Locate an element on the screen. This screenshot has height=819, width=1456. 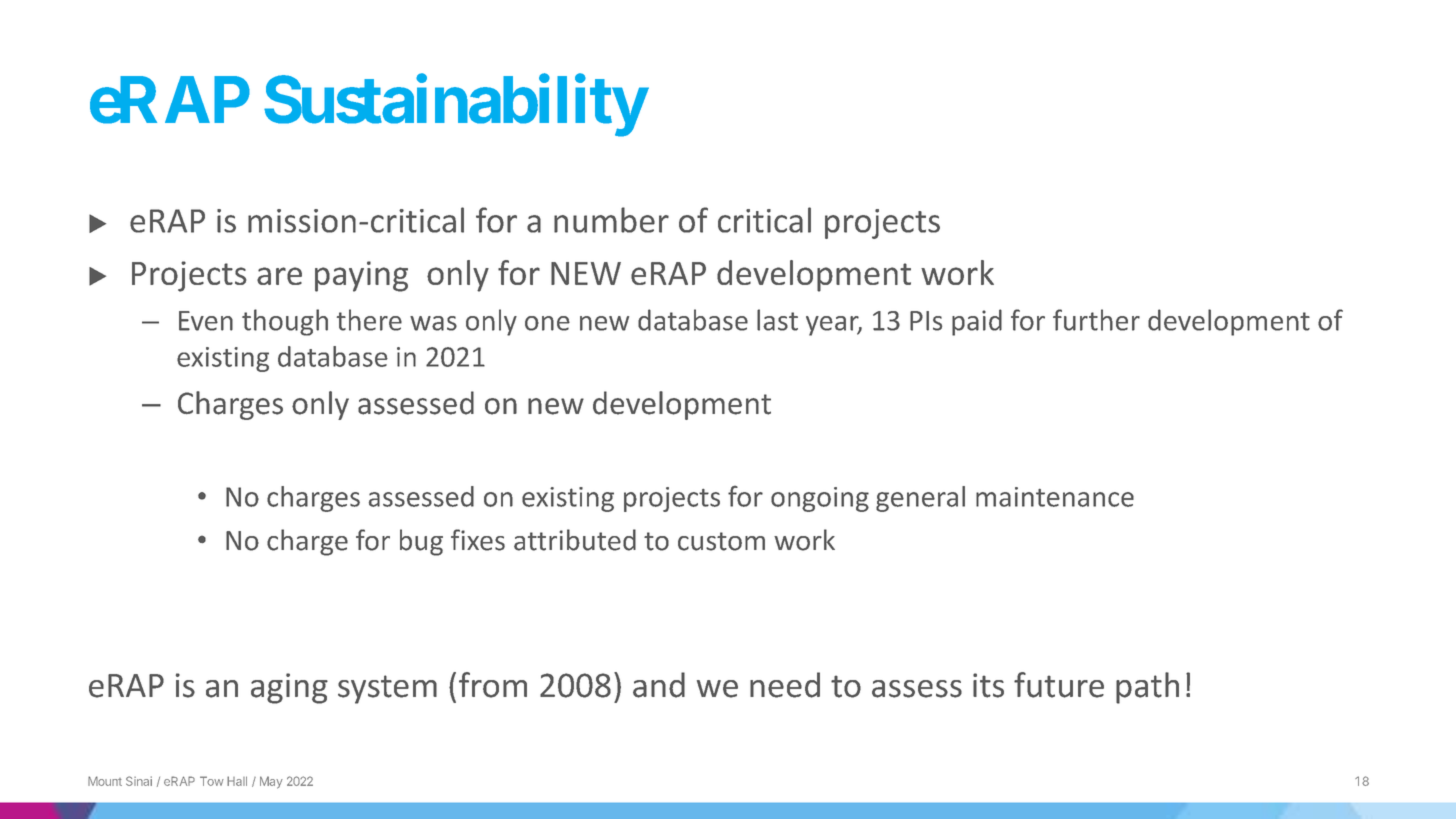
bug is located at coordinates (421, 542).
